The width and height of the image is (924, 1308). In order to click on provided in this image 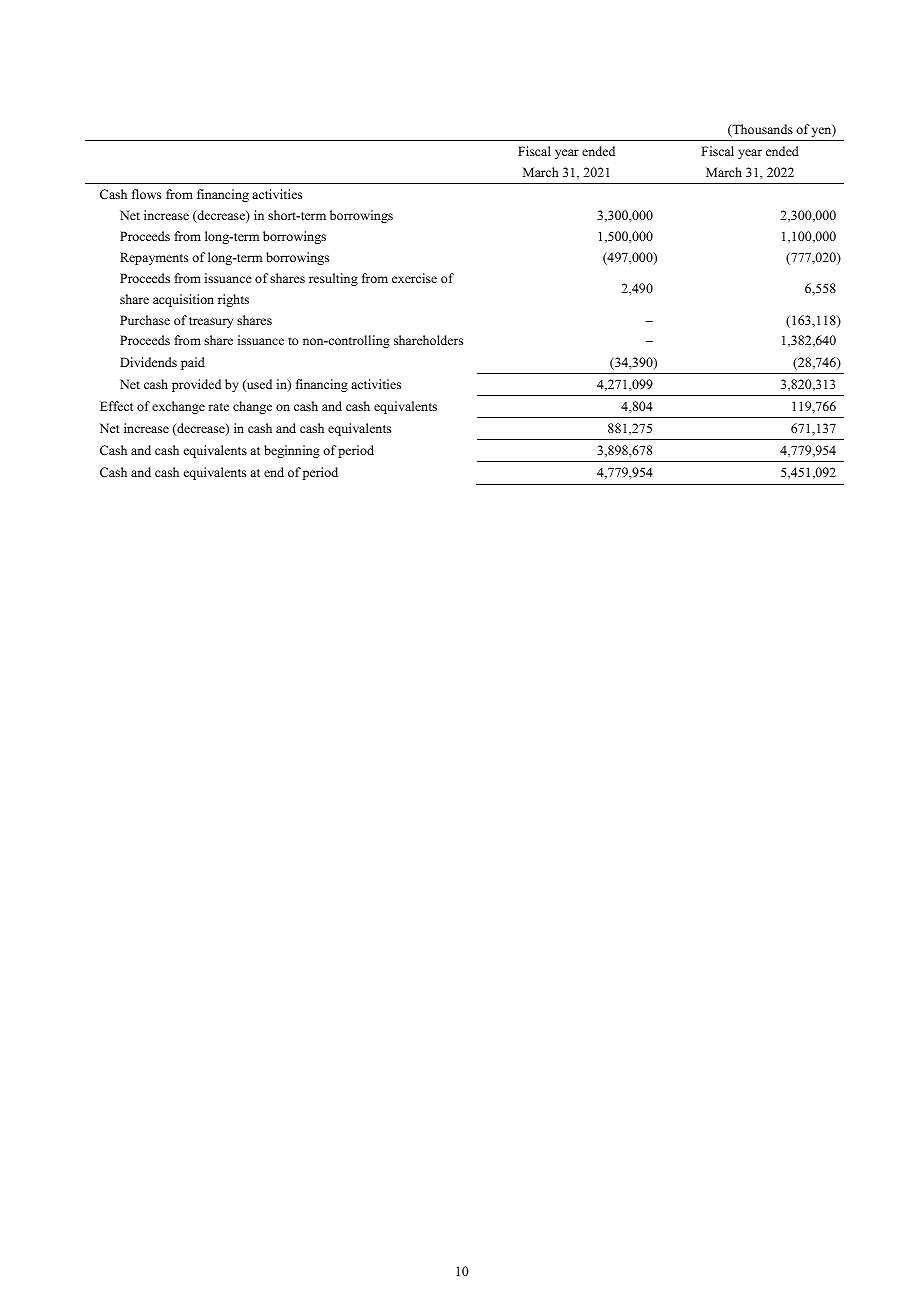, I will do `click(196, 385)`.
